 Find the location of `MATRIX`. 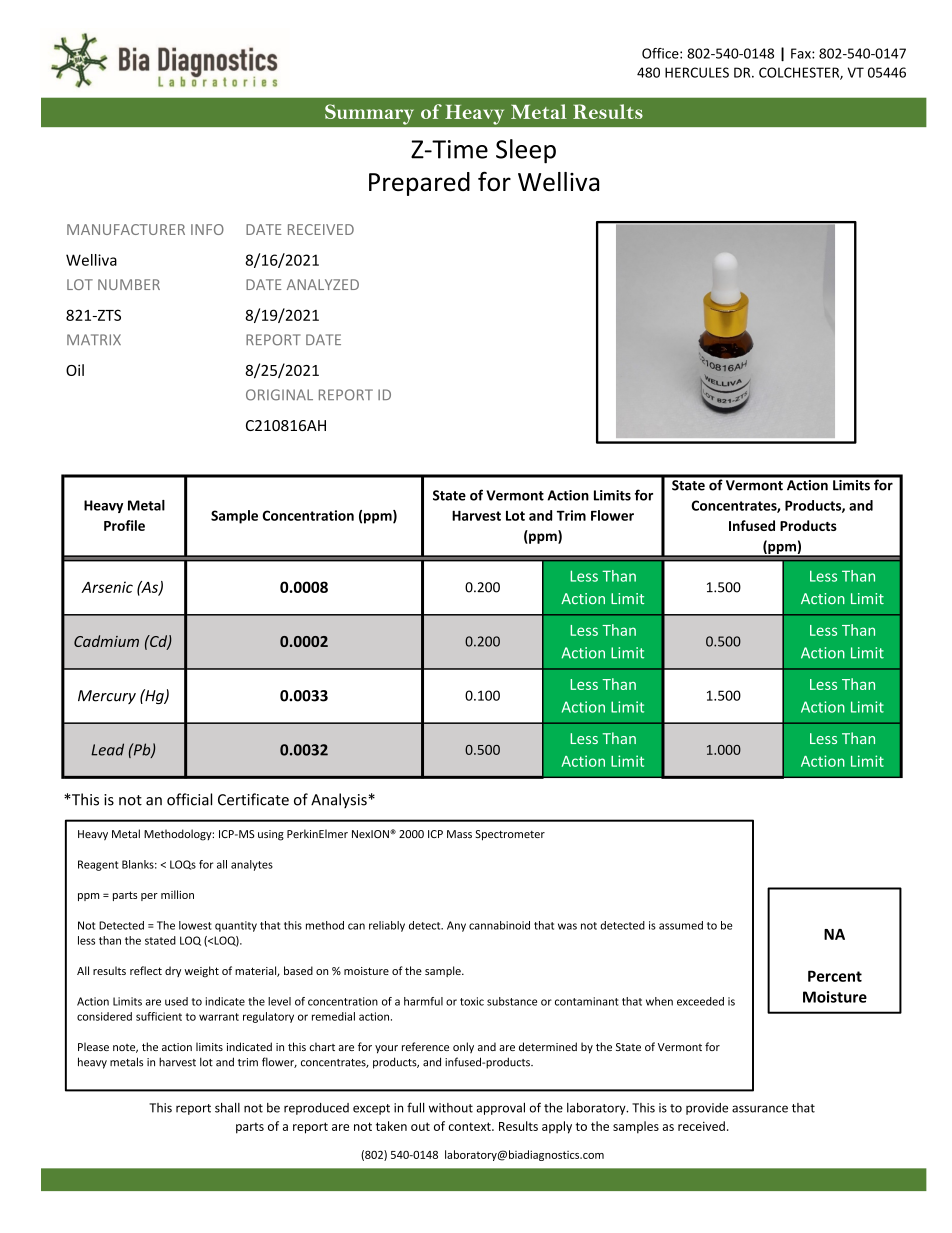

MATRIX is located at coordinates (94, 339).
